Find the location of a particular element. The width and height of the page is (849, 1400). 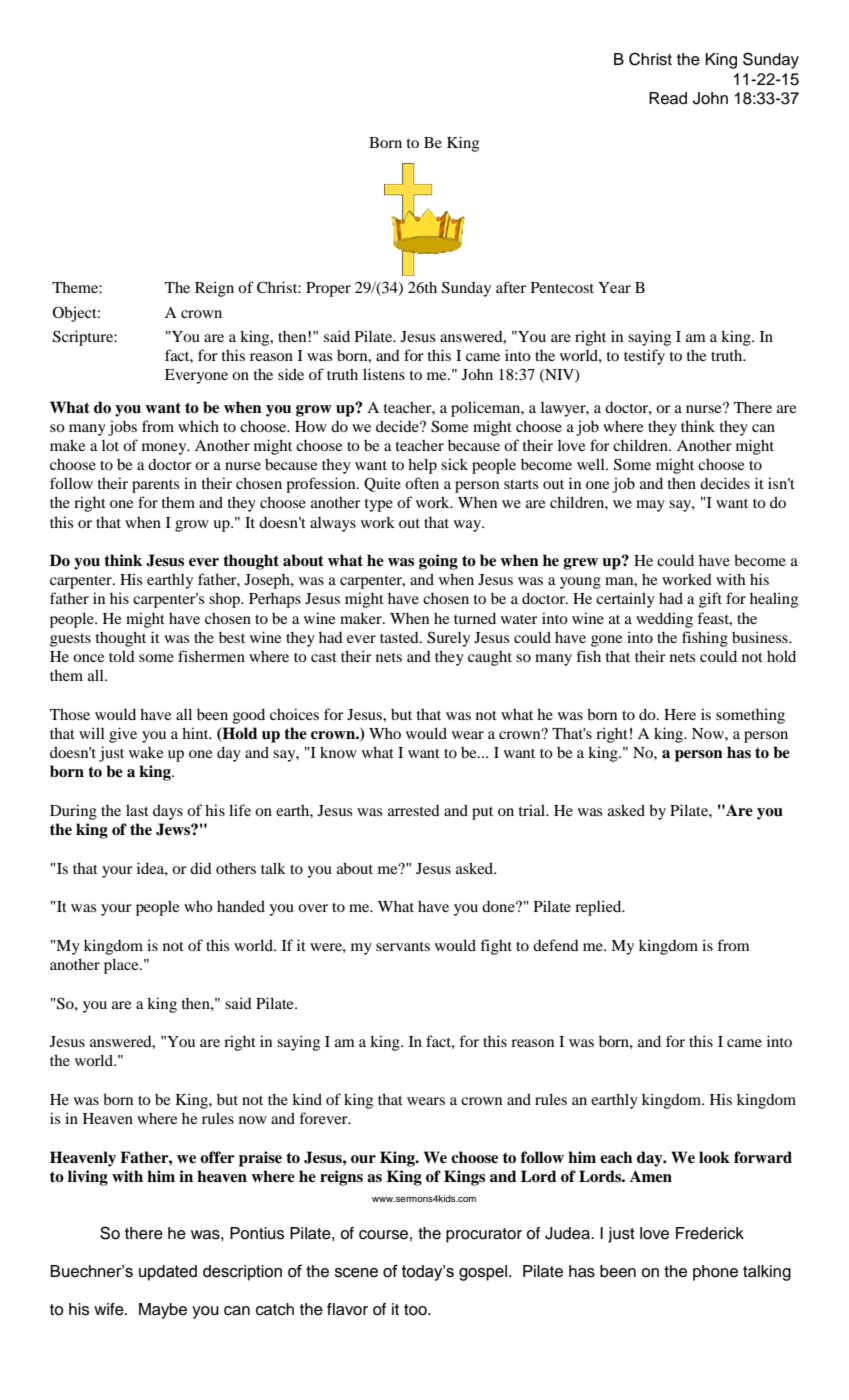

after is located at coordinates (511, 287).
